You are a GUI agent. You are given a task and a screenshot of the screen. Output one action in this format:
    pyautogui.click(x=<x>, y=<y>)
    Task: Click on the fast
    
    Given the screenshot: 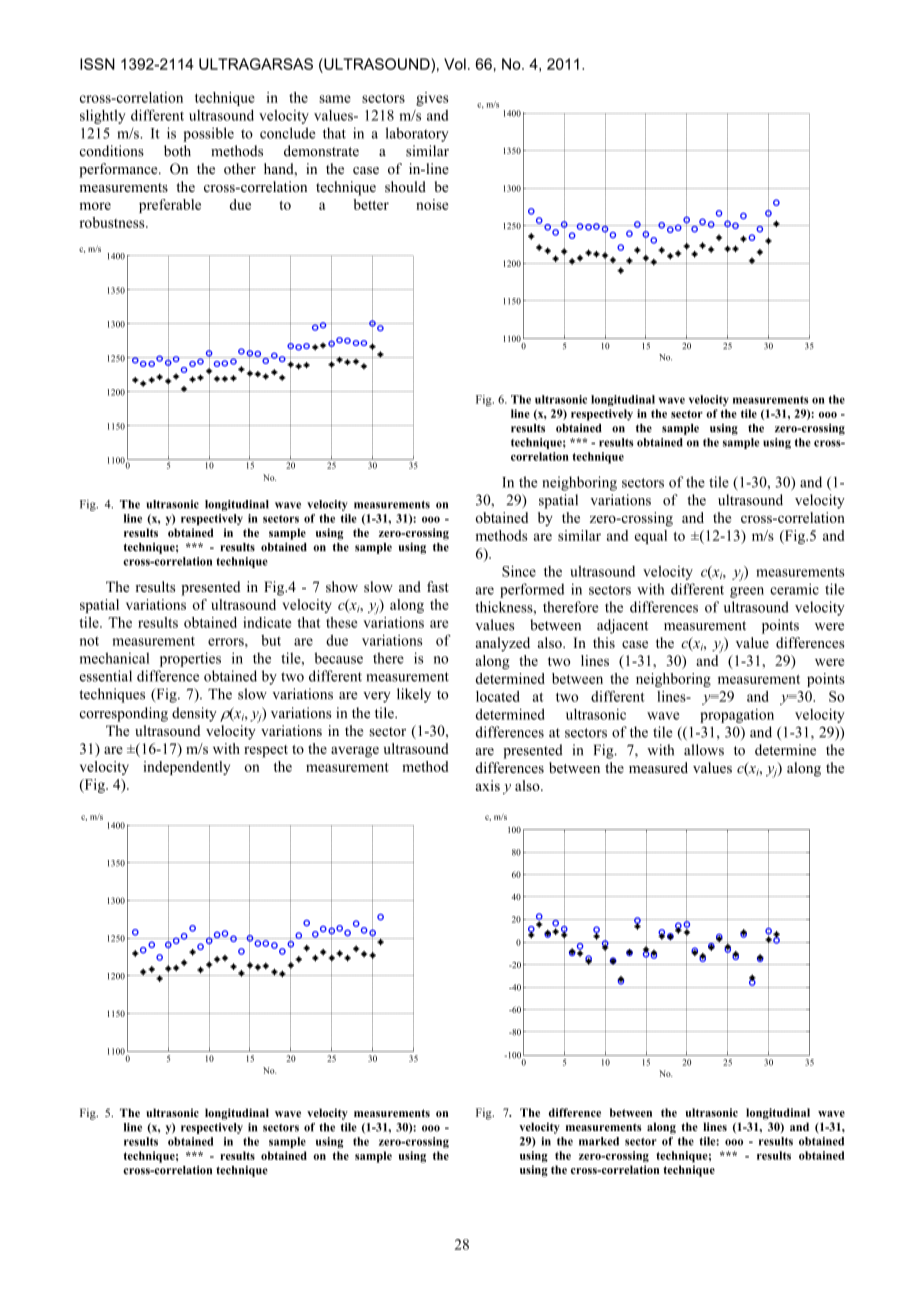 What is the action you would take?
    pyautogui.click(x=438, y=586)
